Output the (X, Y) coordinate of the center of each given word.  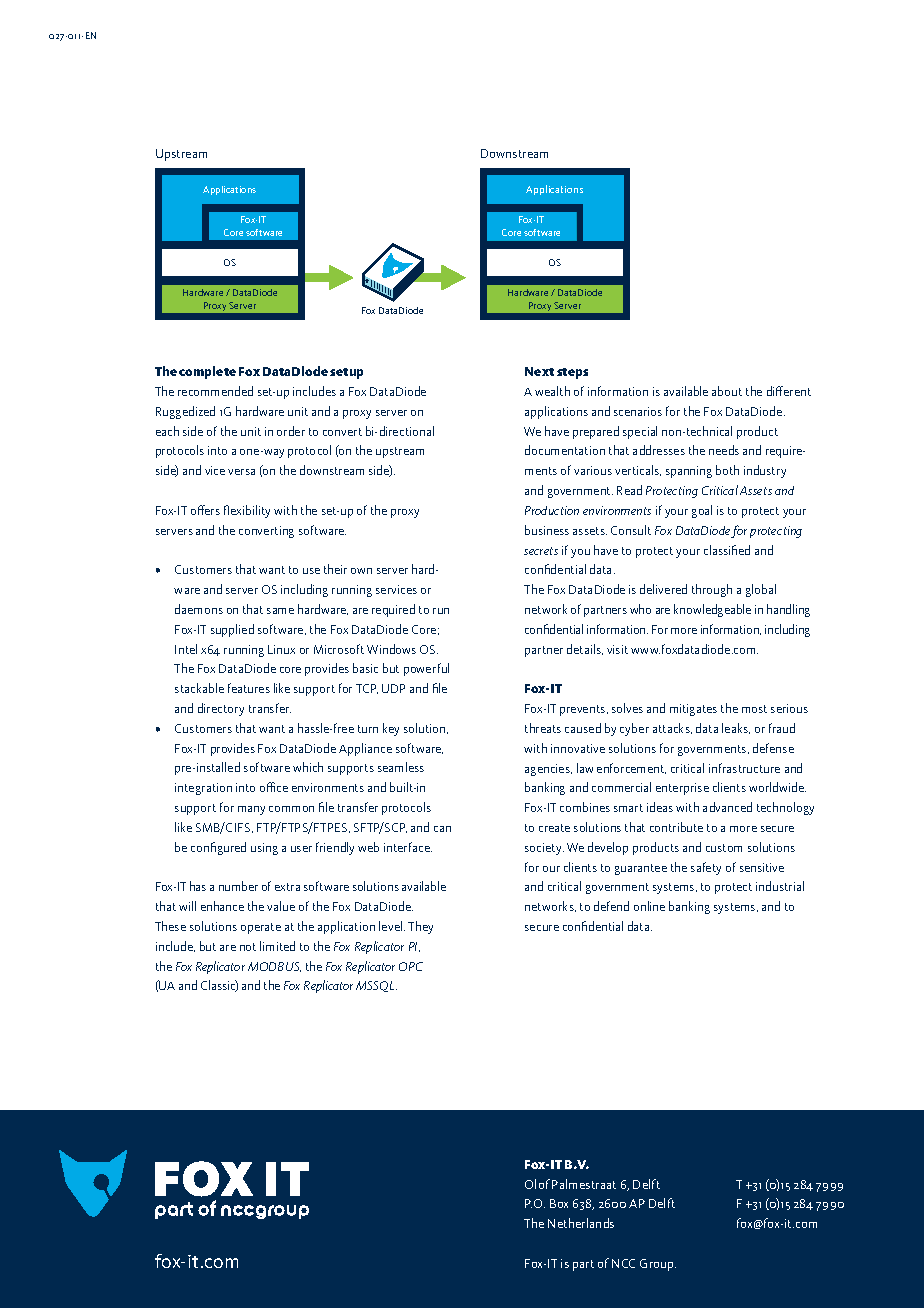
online (649, 906)
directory (221, 709)
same (280, 611)
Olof (537, 1184)
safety (706, 868)
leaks (736, 728)
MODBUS (274, 967)
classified (727, 550)
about (727, 391)
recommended (215, 391)
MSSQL (376, 986)
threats (543, 728)
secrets (541, 551)
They (420, 927)
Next (539, 371)
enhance (222, 906)
